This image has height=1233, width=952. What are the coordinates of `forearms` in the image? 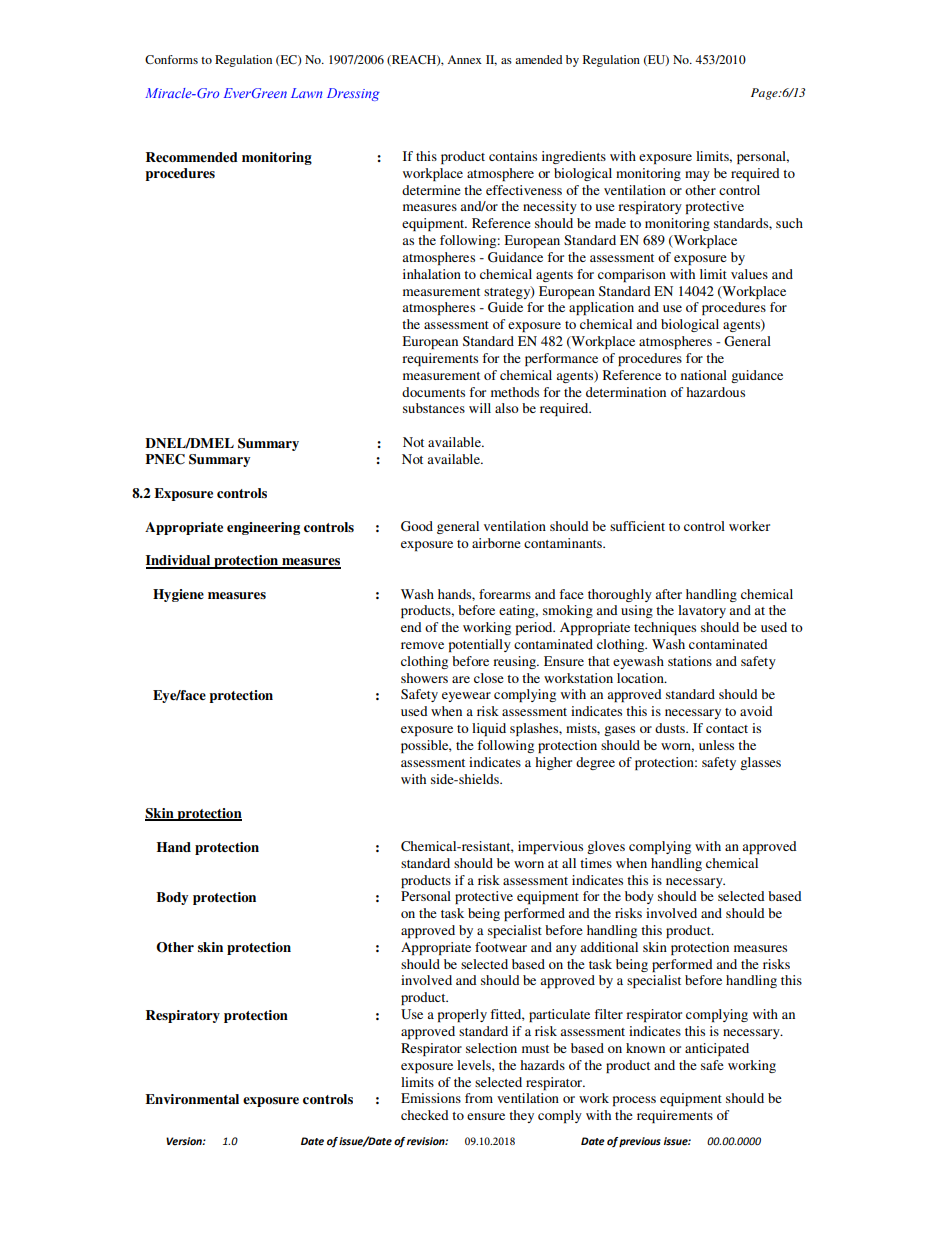 It's located at (505, 594).
